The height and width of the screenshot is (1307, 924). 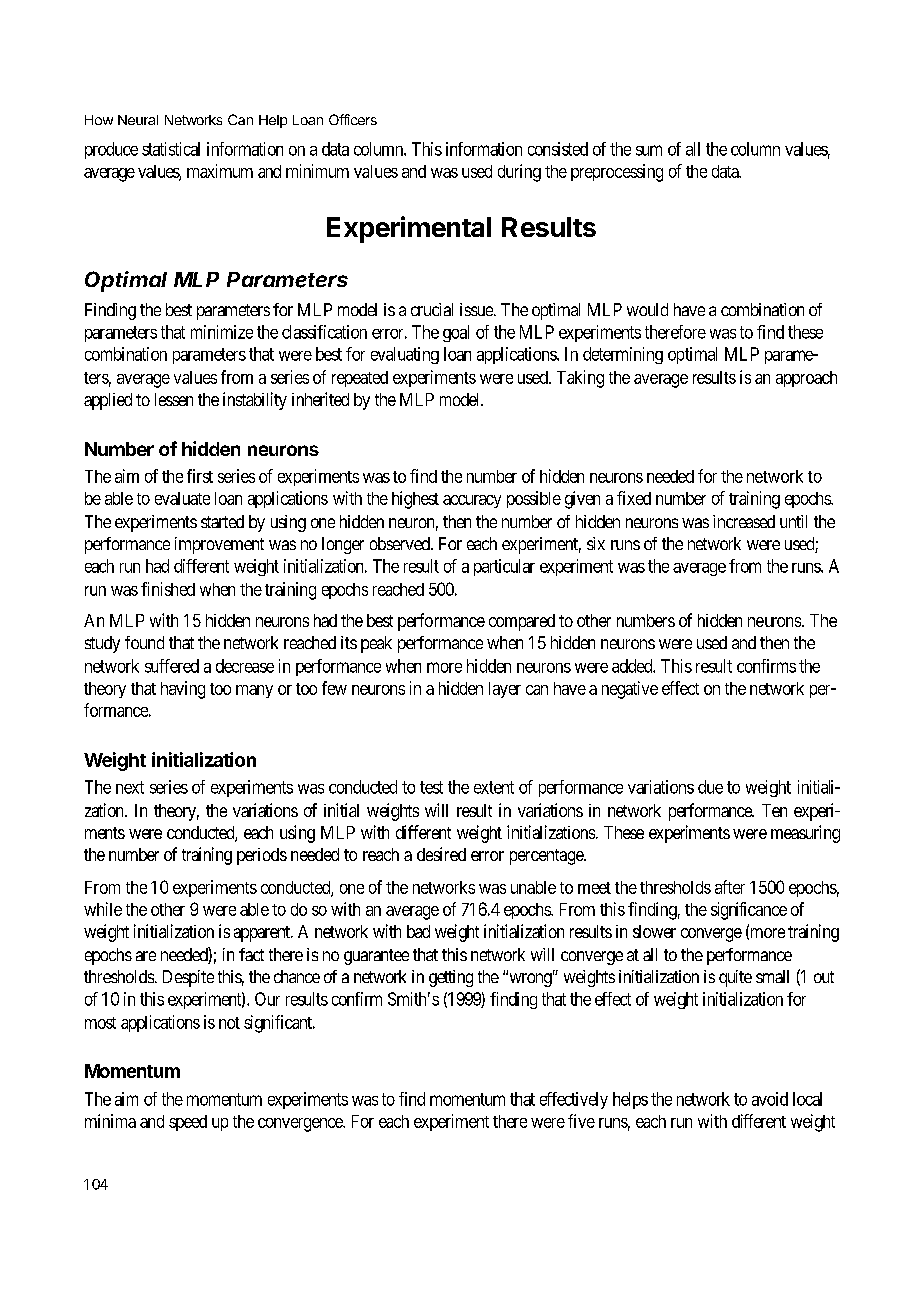 What do you see at coordinates (519, 173) in the screenshot?
I see `during` at bounding box center [519, 173].
